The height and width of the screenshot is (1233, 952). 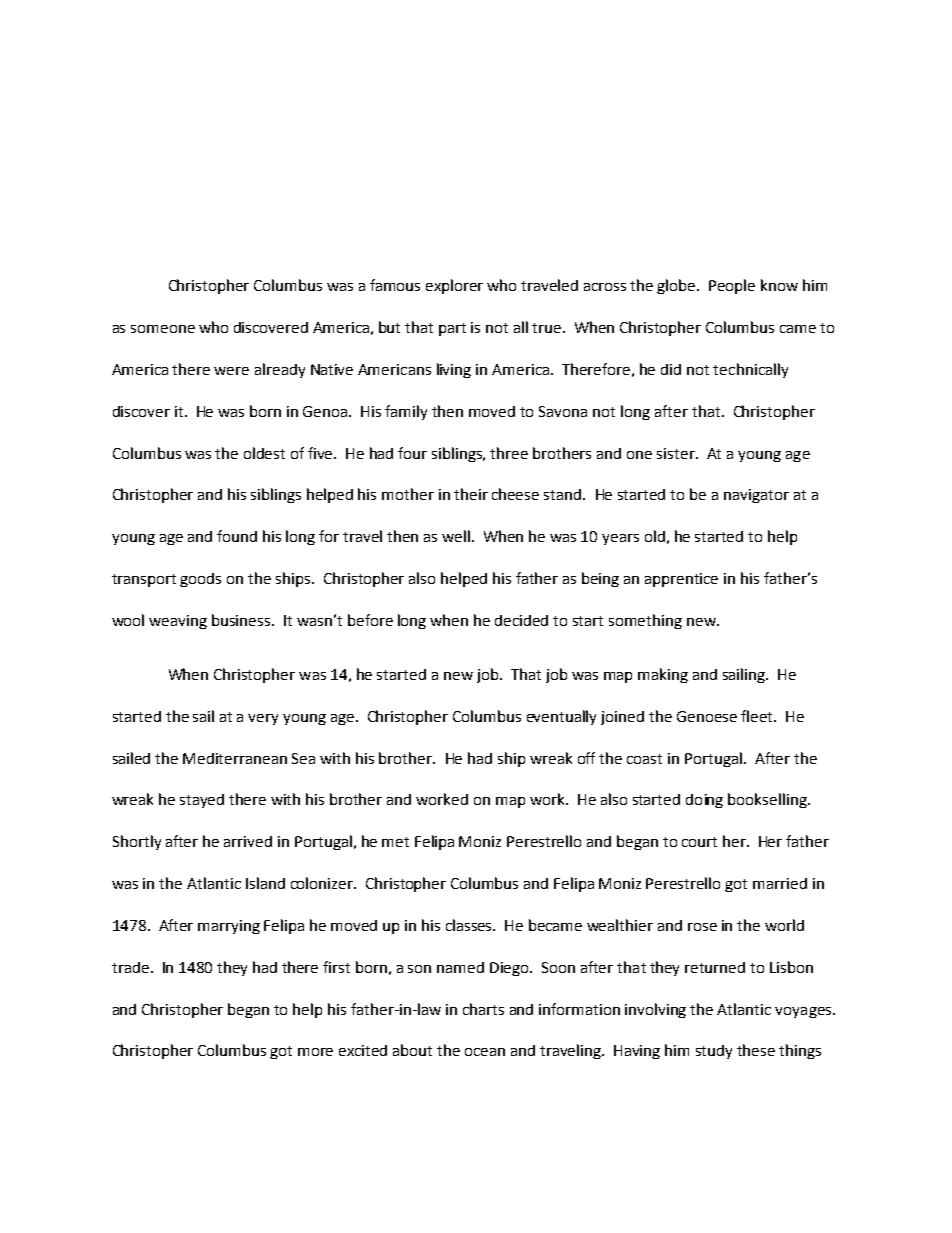 I want to click on navigator, so click(x=756, y=496).
